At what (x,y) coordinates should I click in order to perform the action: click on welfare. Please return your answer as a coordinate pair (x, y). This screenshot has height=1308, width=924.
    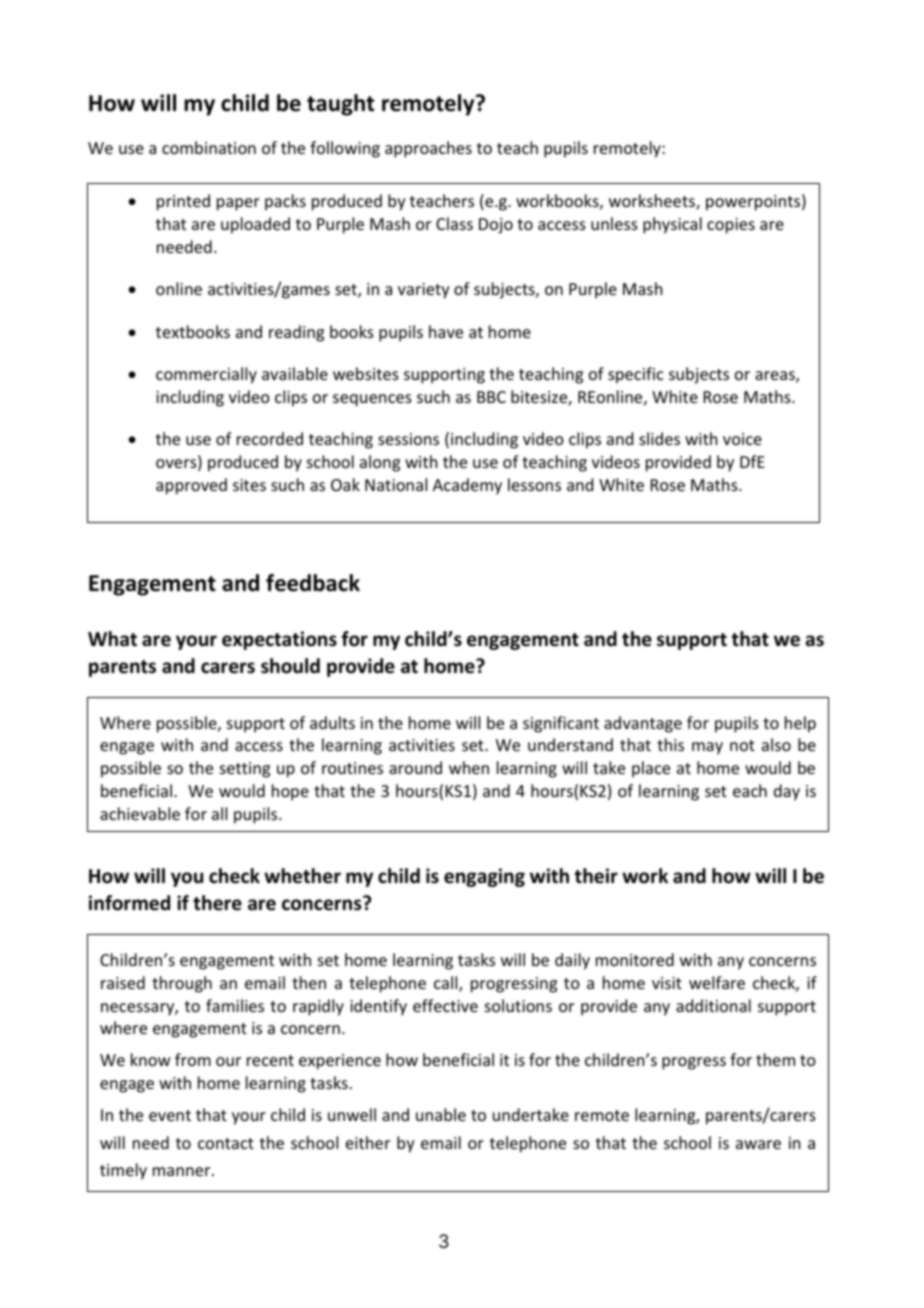
    Looking at the image, I should click on (717, 982).
